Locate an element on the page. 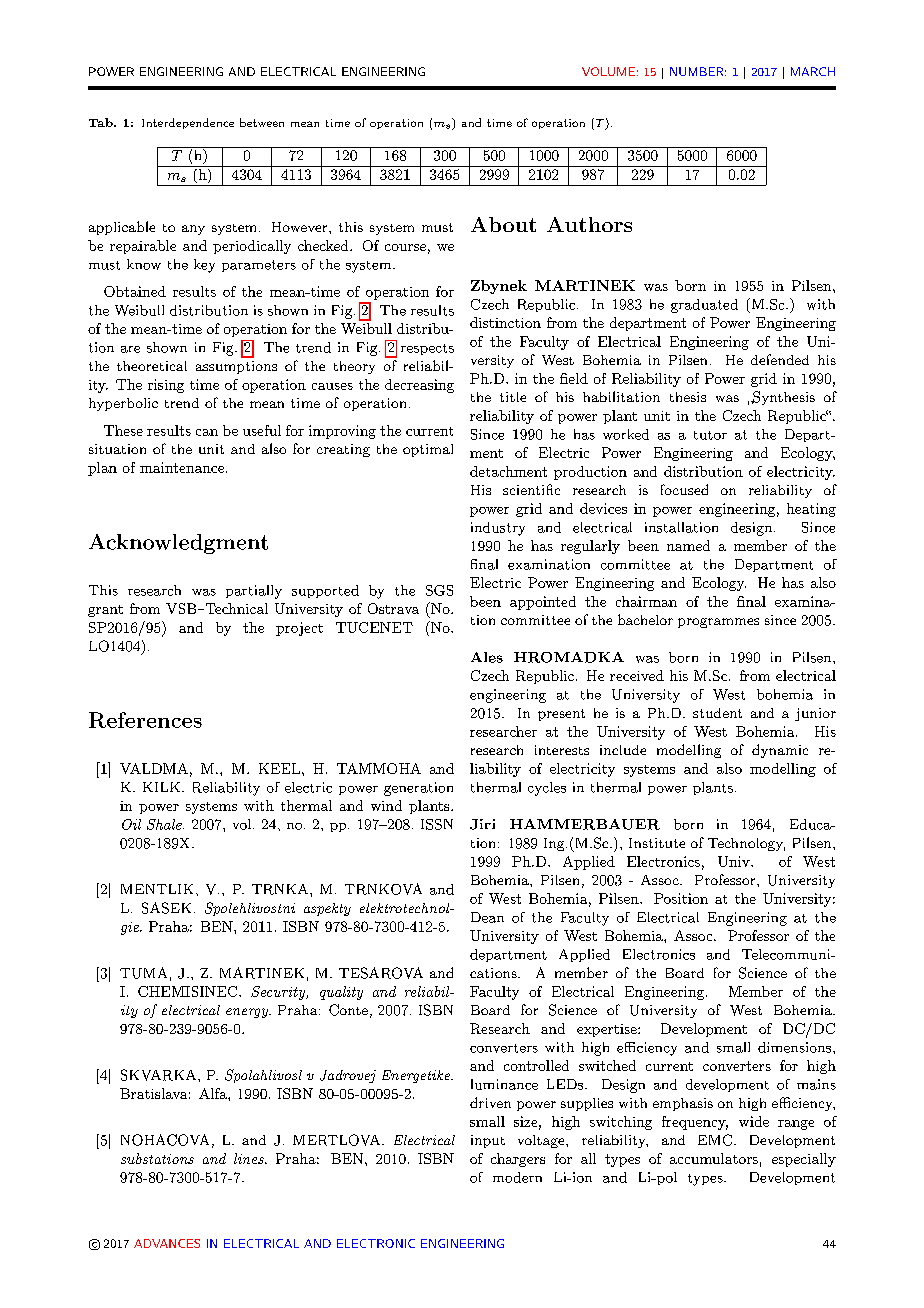 The image size is (924, 1308). ISSN is located at coordinates (437, 824).
